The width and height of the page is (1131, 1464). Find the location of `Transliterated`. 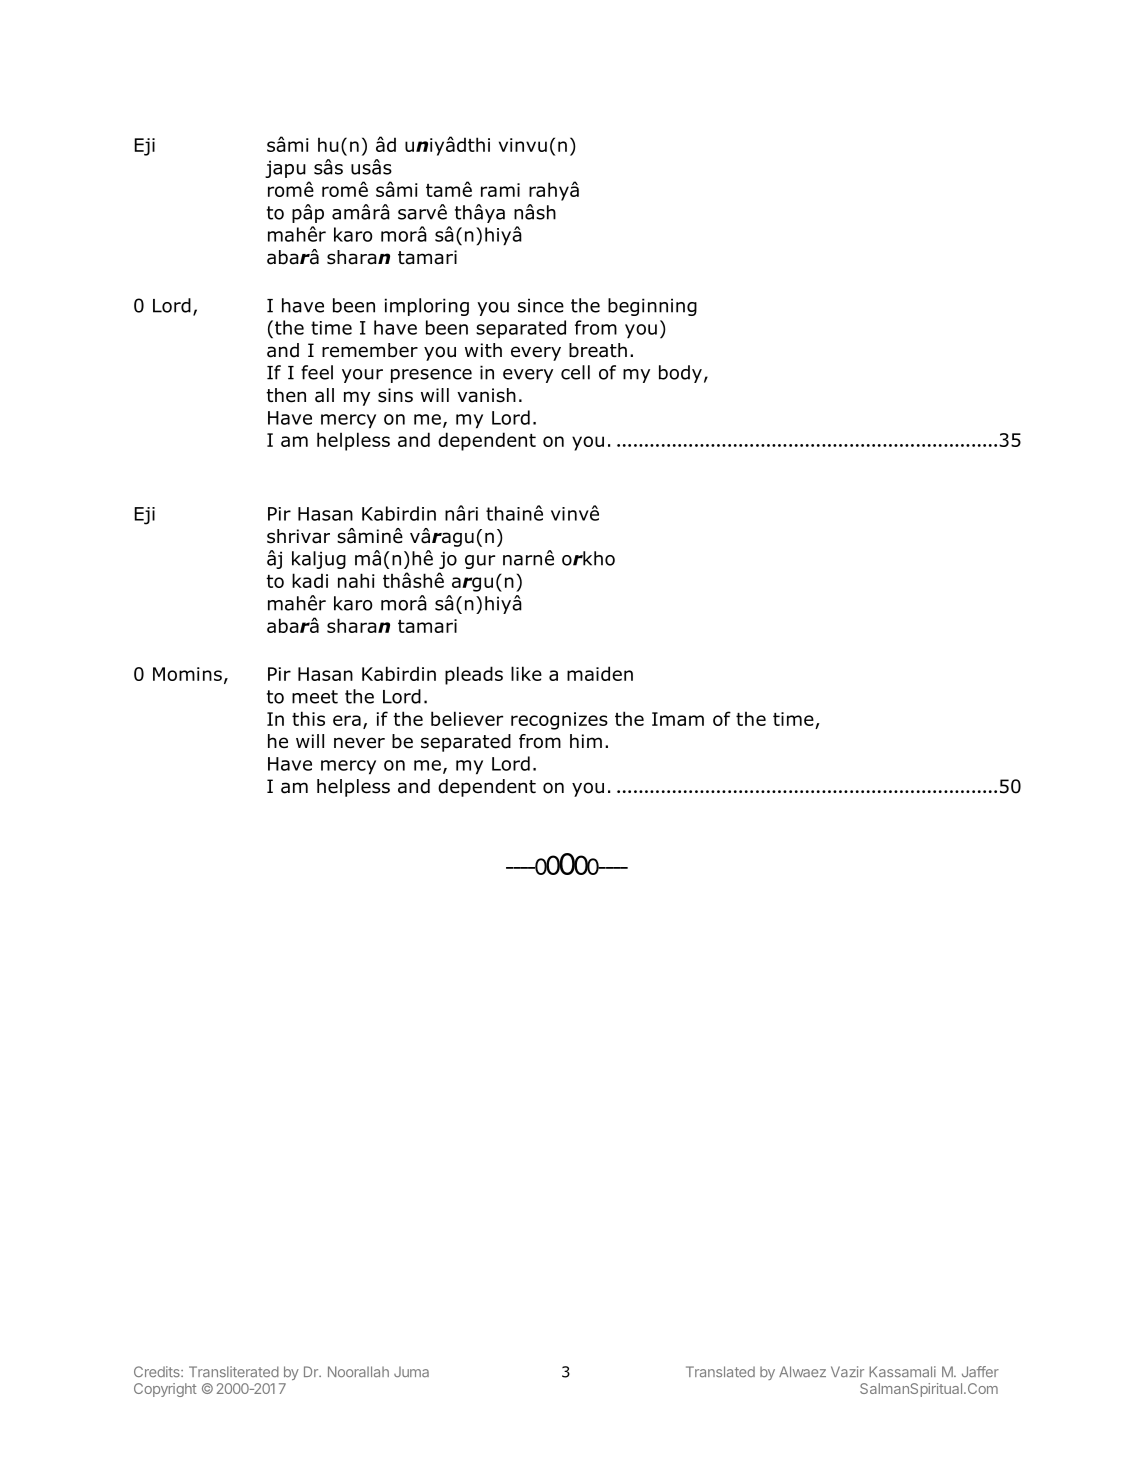

Transliterated is located at coordinates (234, 1372).
